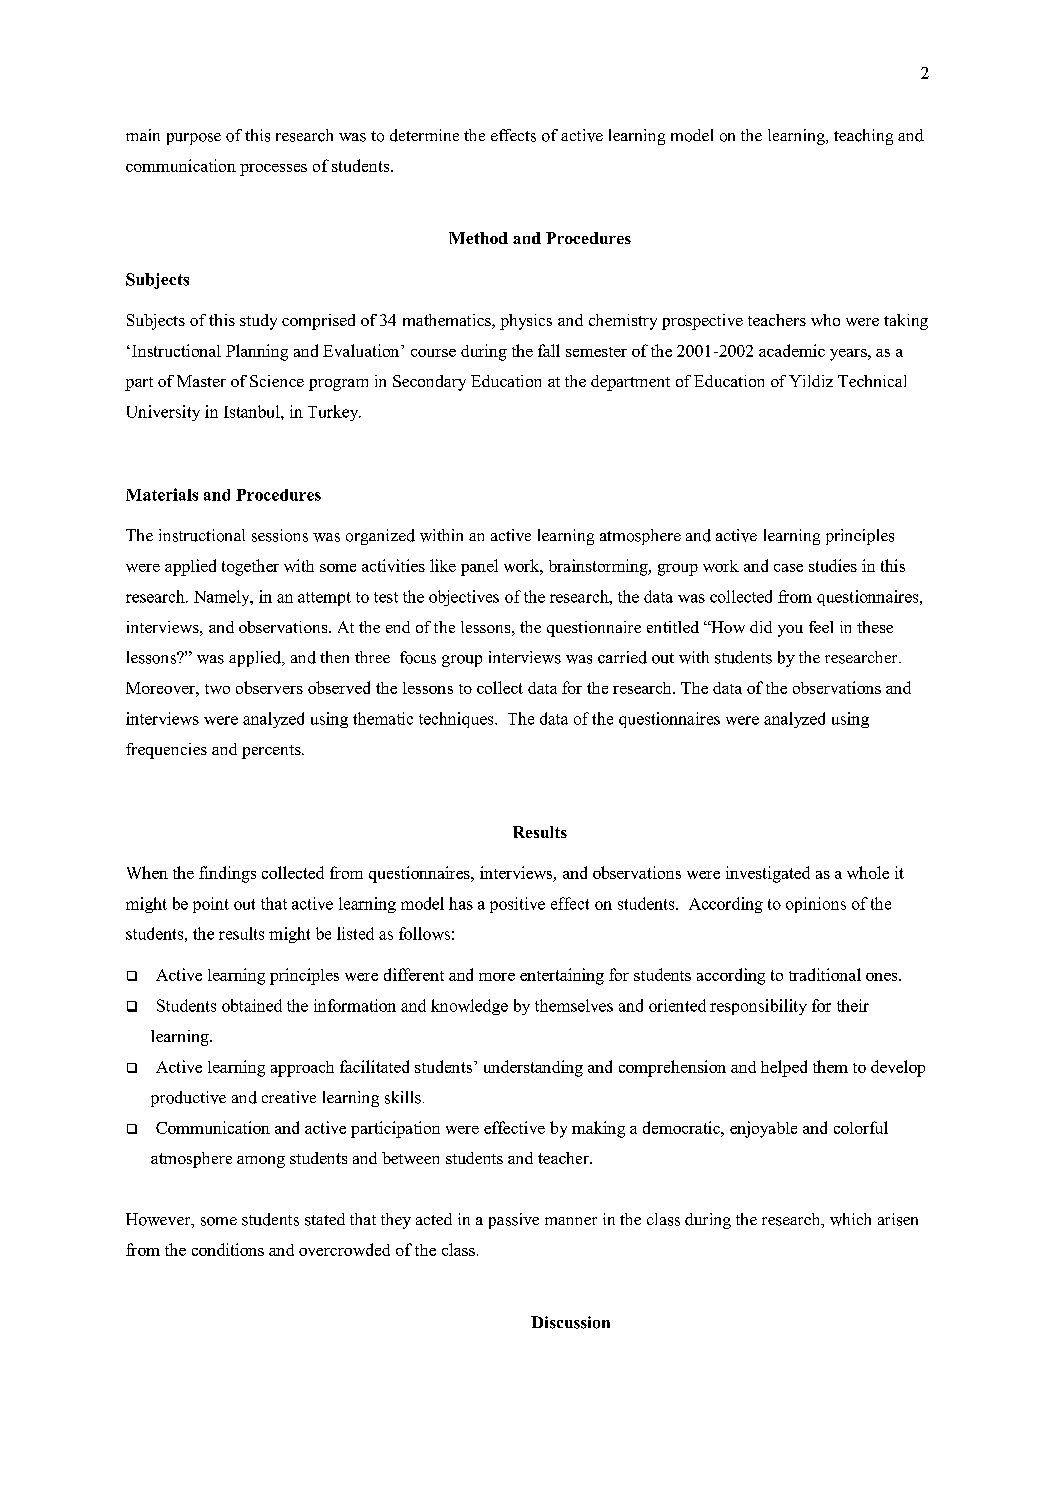 The height and width of the screenshot is (1491, 1055). I want to click on together, so click(250, 567).
